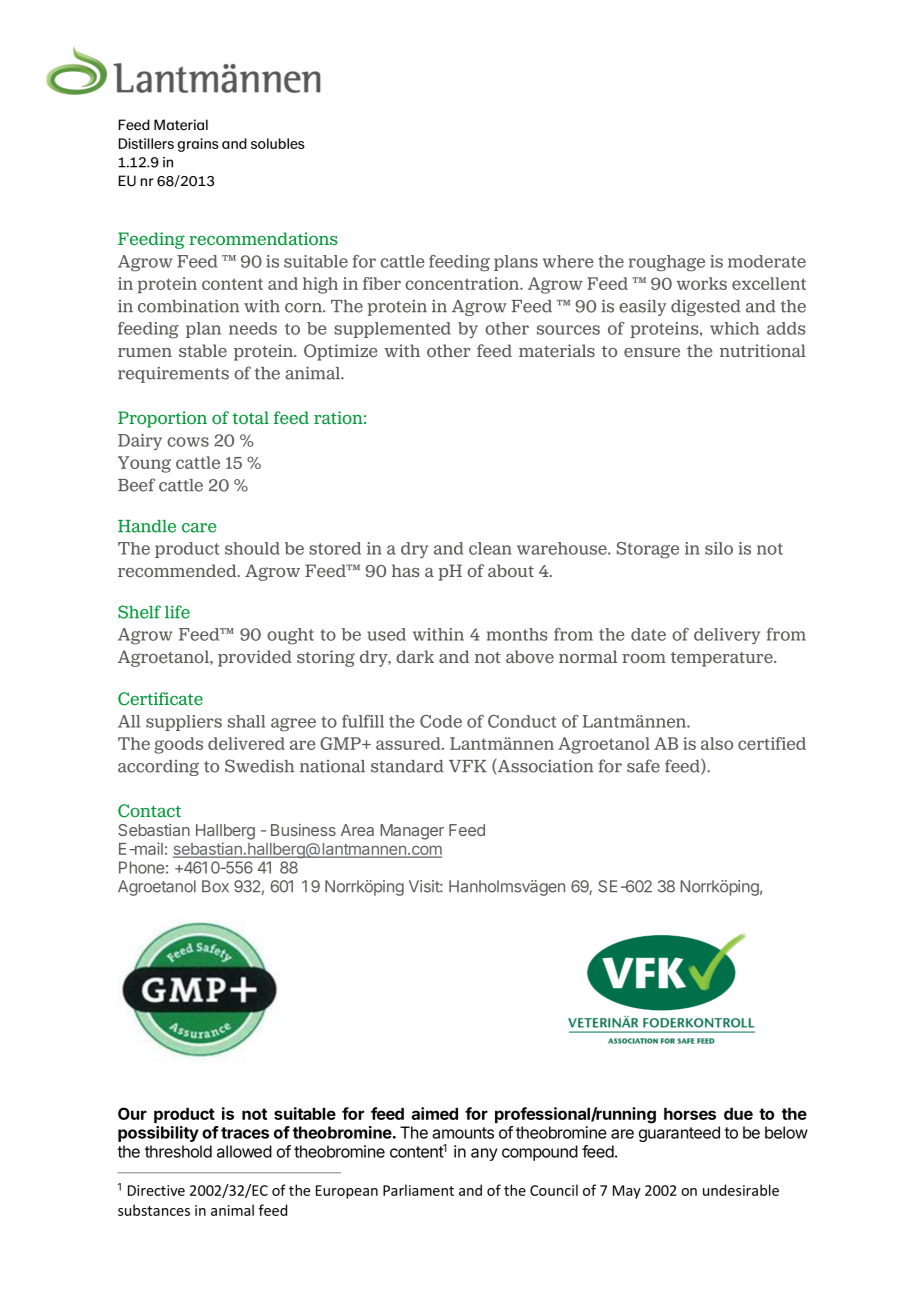 The width and height of the screenshot is (924, 1308). Describe the element at coordinates (415, 656) in the screenshot. I see `dark` at that location.
